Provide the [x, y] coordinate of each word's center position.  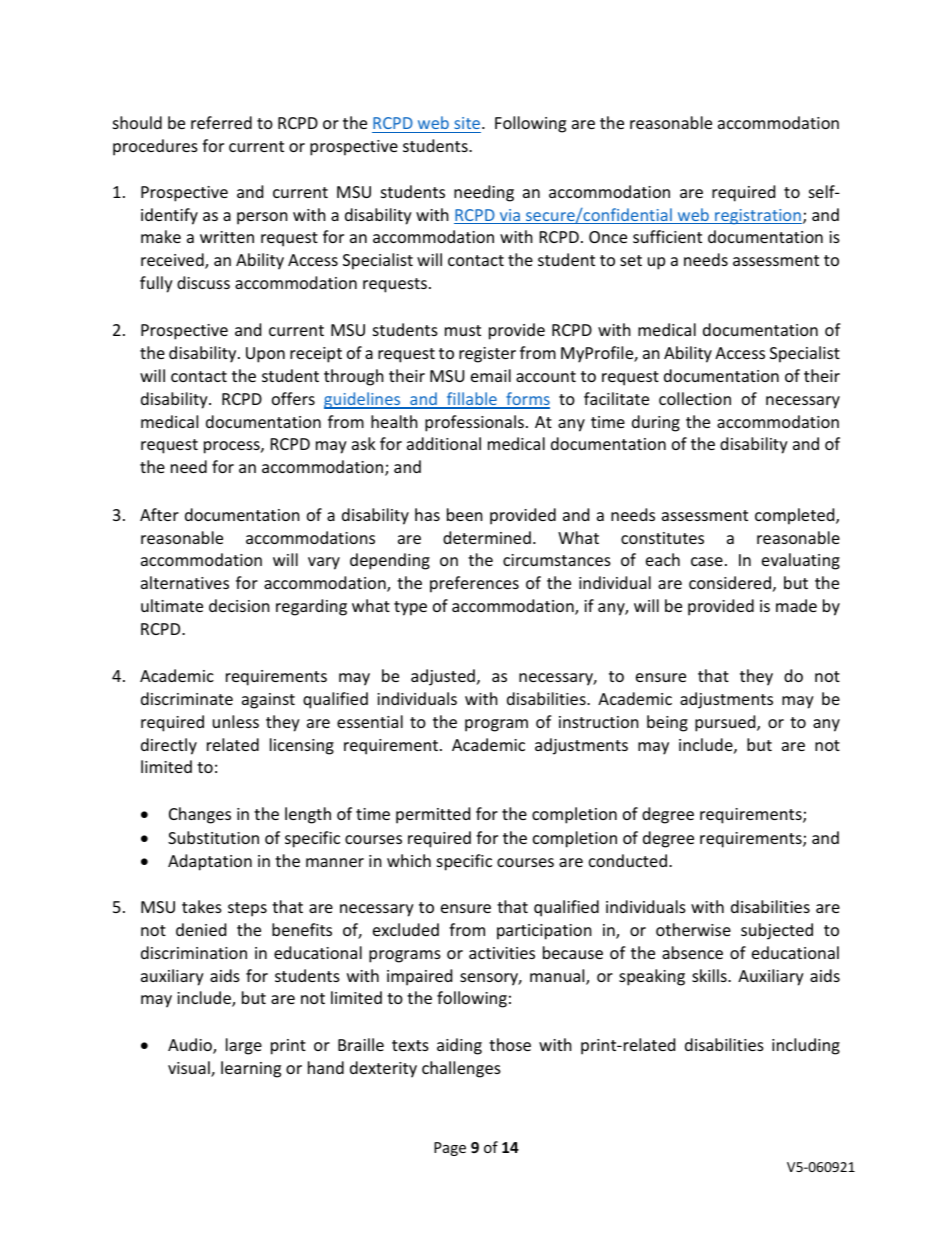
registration [757, 216]
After [159, 514]
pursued [726, 723]
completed [796, 516]
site [468, 123]
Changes [200, 815]
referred [221, 122]
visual [190, 1069]
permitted [433, 815]
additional [444, 443]
